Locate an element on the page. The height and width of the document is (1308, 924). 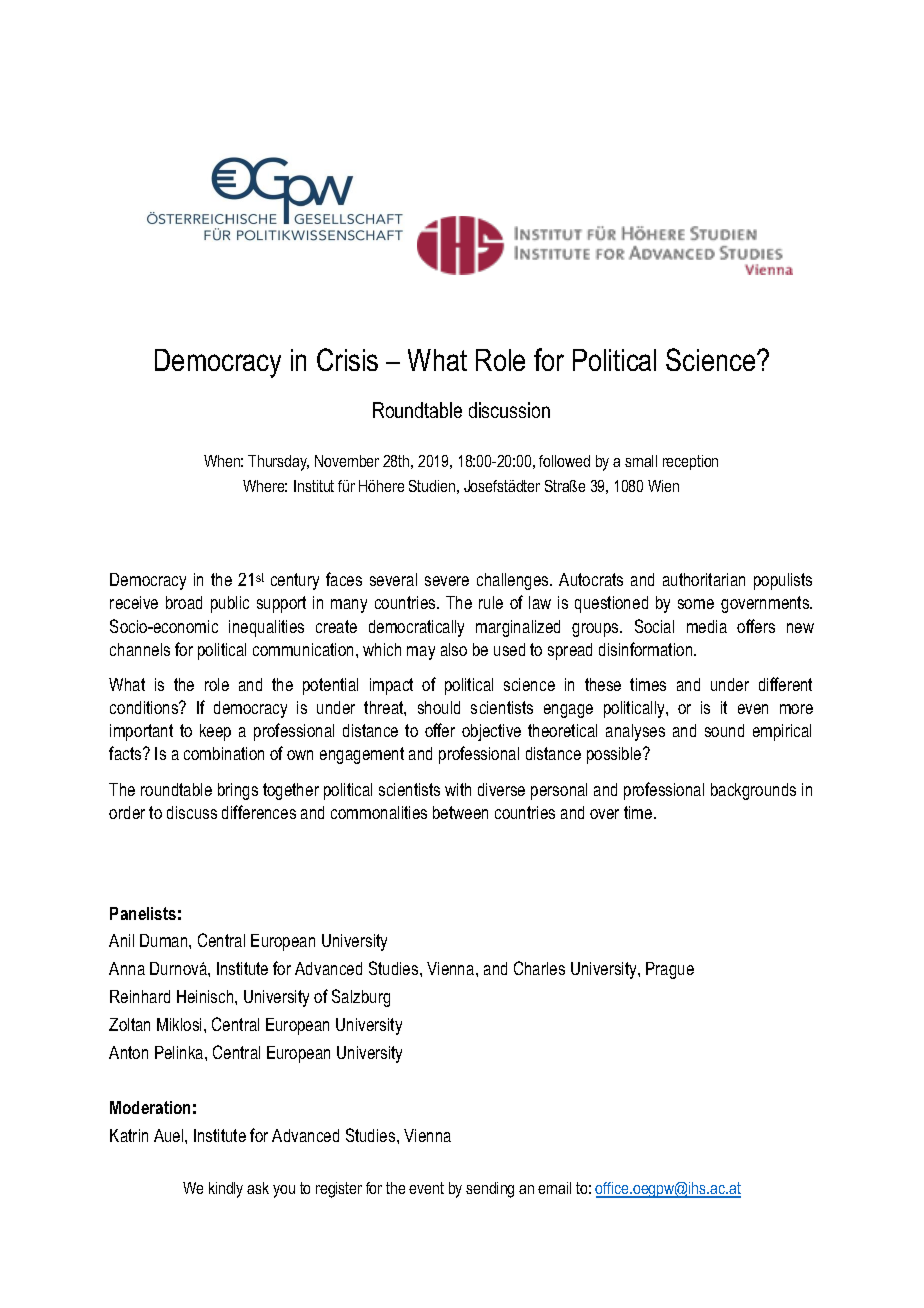
reception is located at coordinates (690, 462).
